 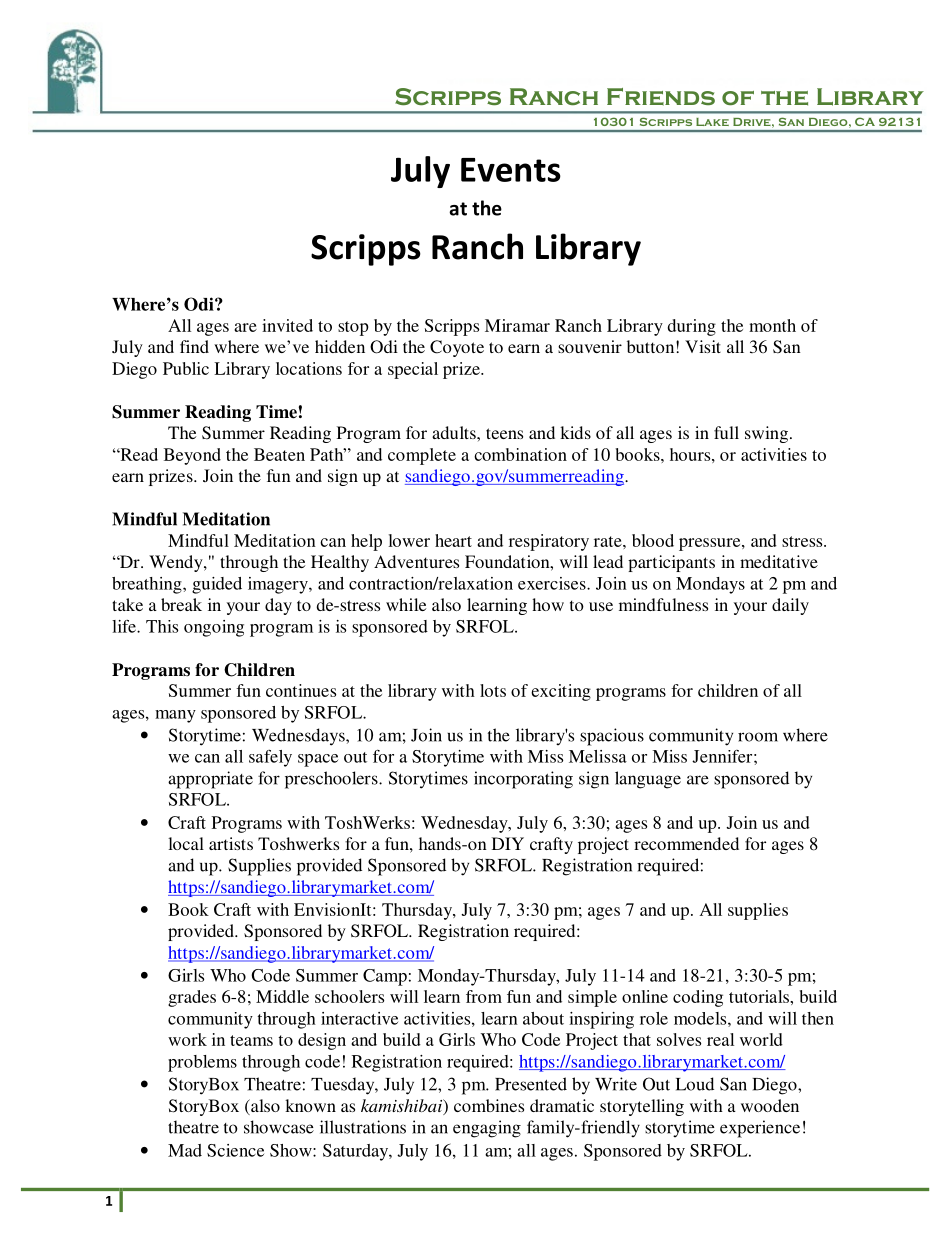 What do you see at coordinates (210, 780) in the screenshot?
I see `appropriate` at bounding box center [210, 780].
